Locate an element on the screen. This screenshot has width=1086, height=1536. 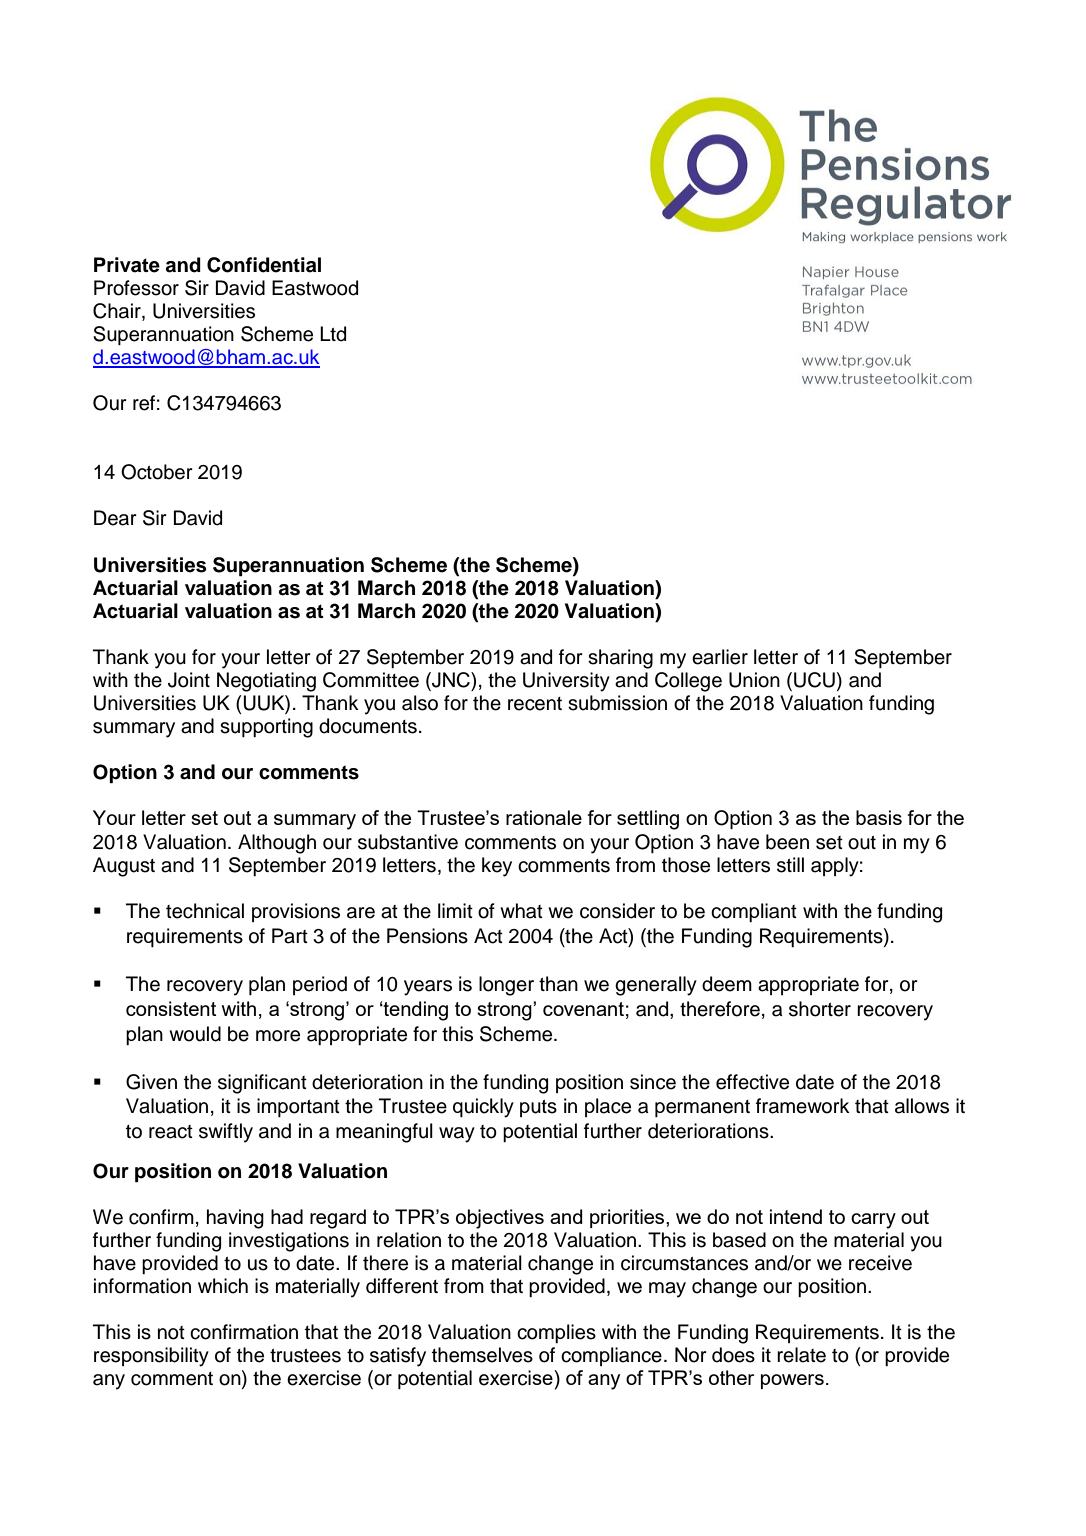
longer is located at coordinates (506, 986).
